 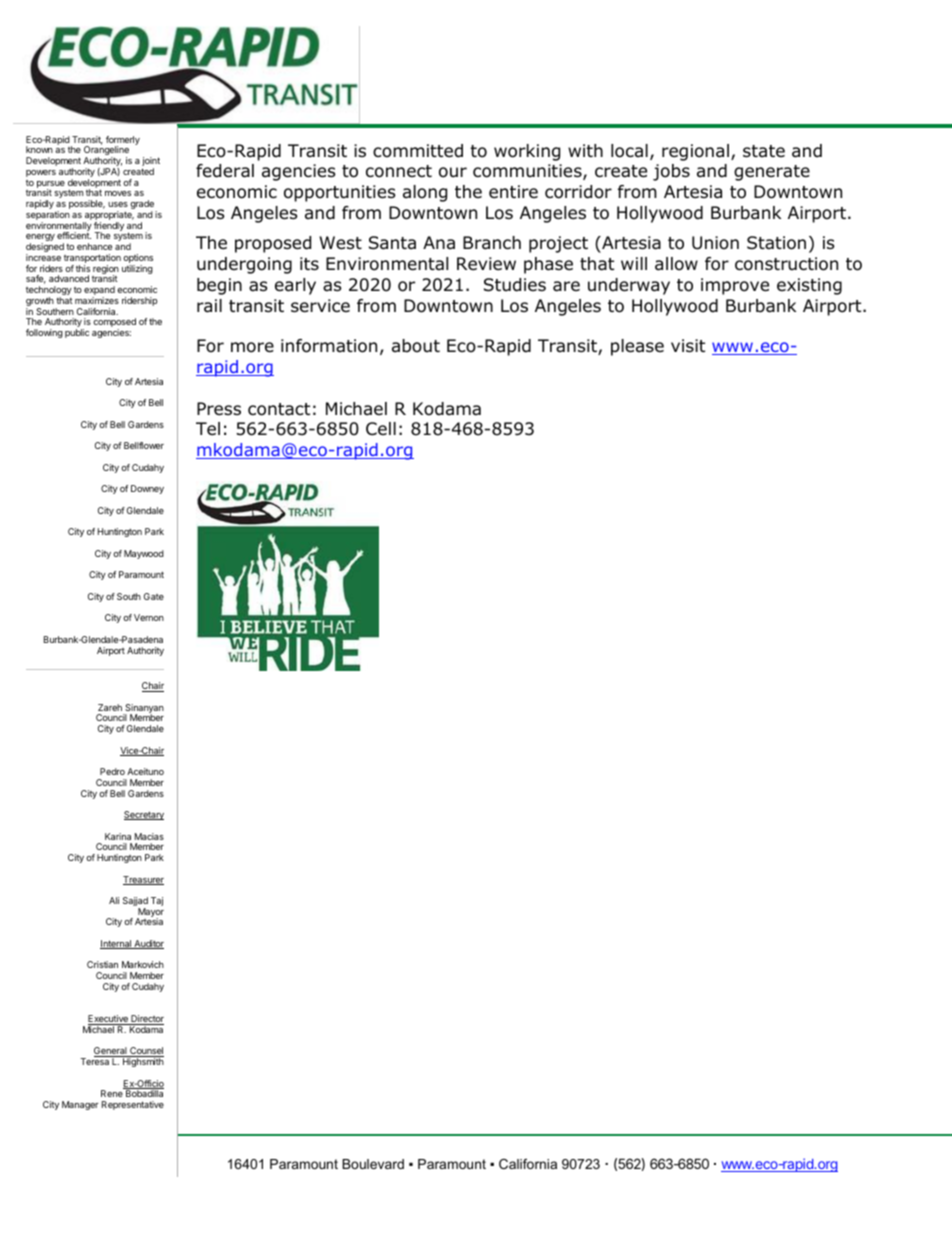 What do you see at coordinates (688, 345) in the document?
I see `visit` at bounding box center [688, 345].
